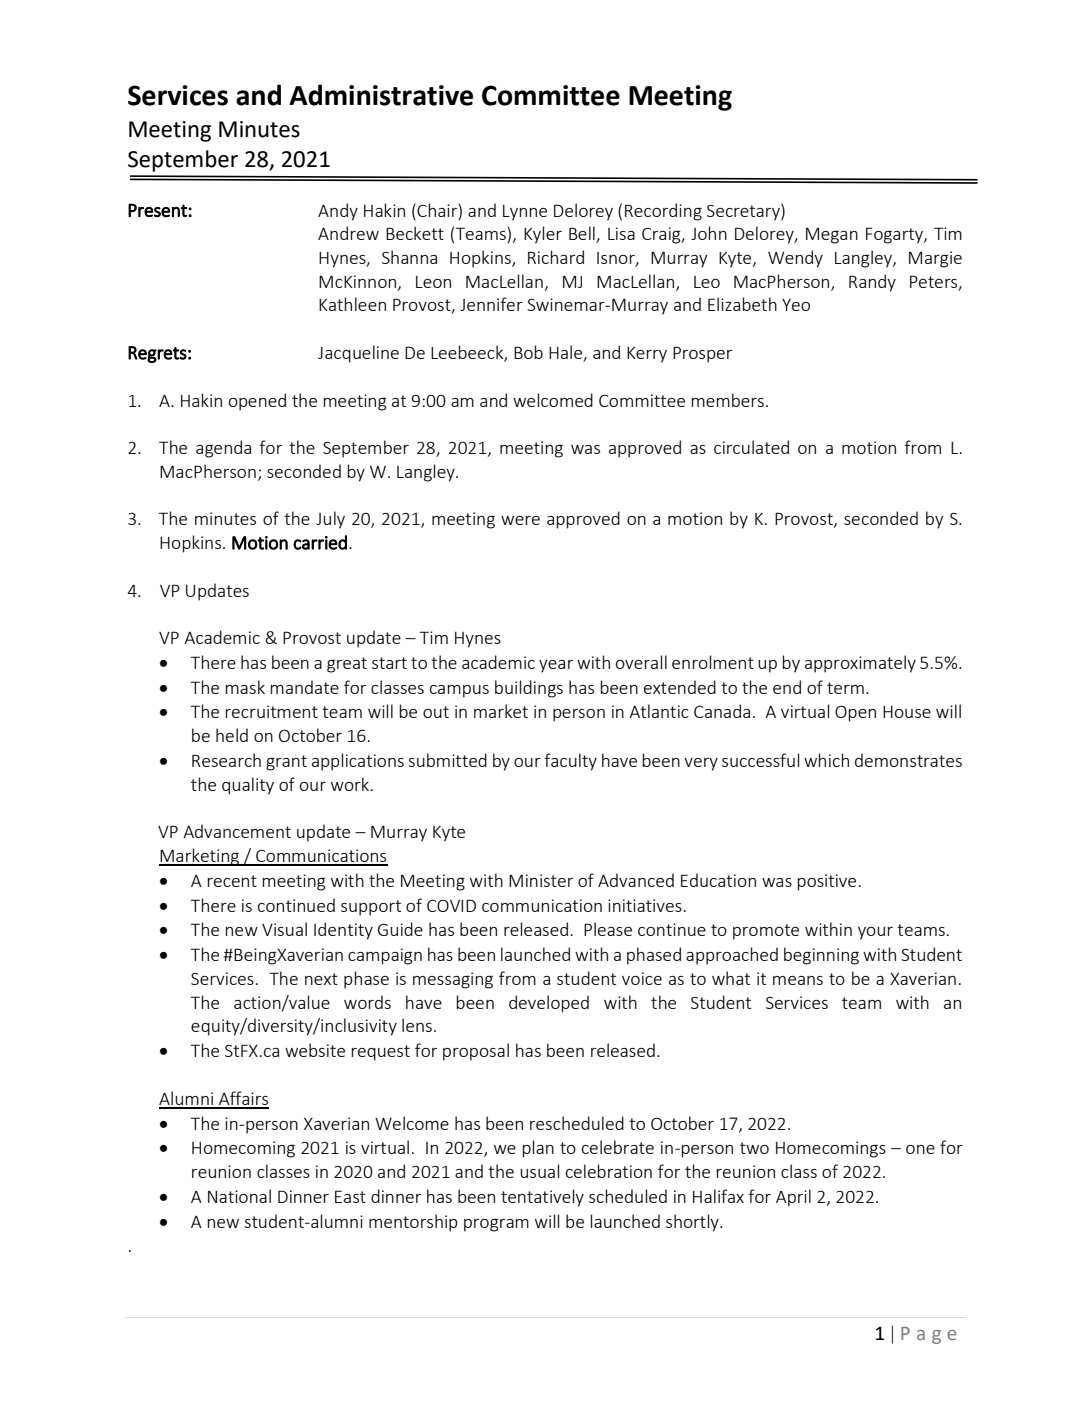  What do you see at coordinates (826, 882) in the document?
I see `positive` at bounding box center [826, 882].
